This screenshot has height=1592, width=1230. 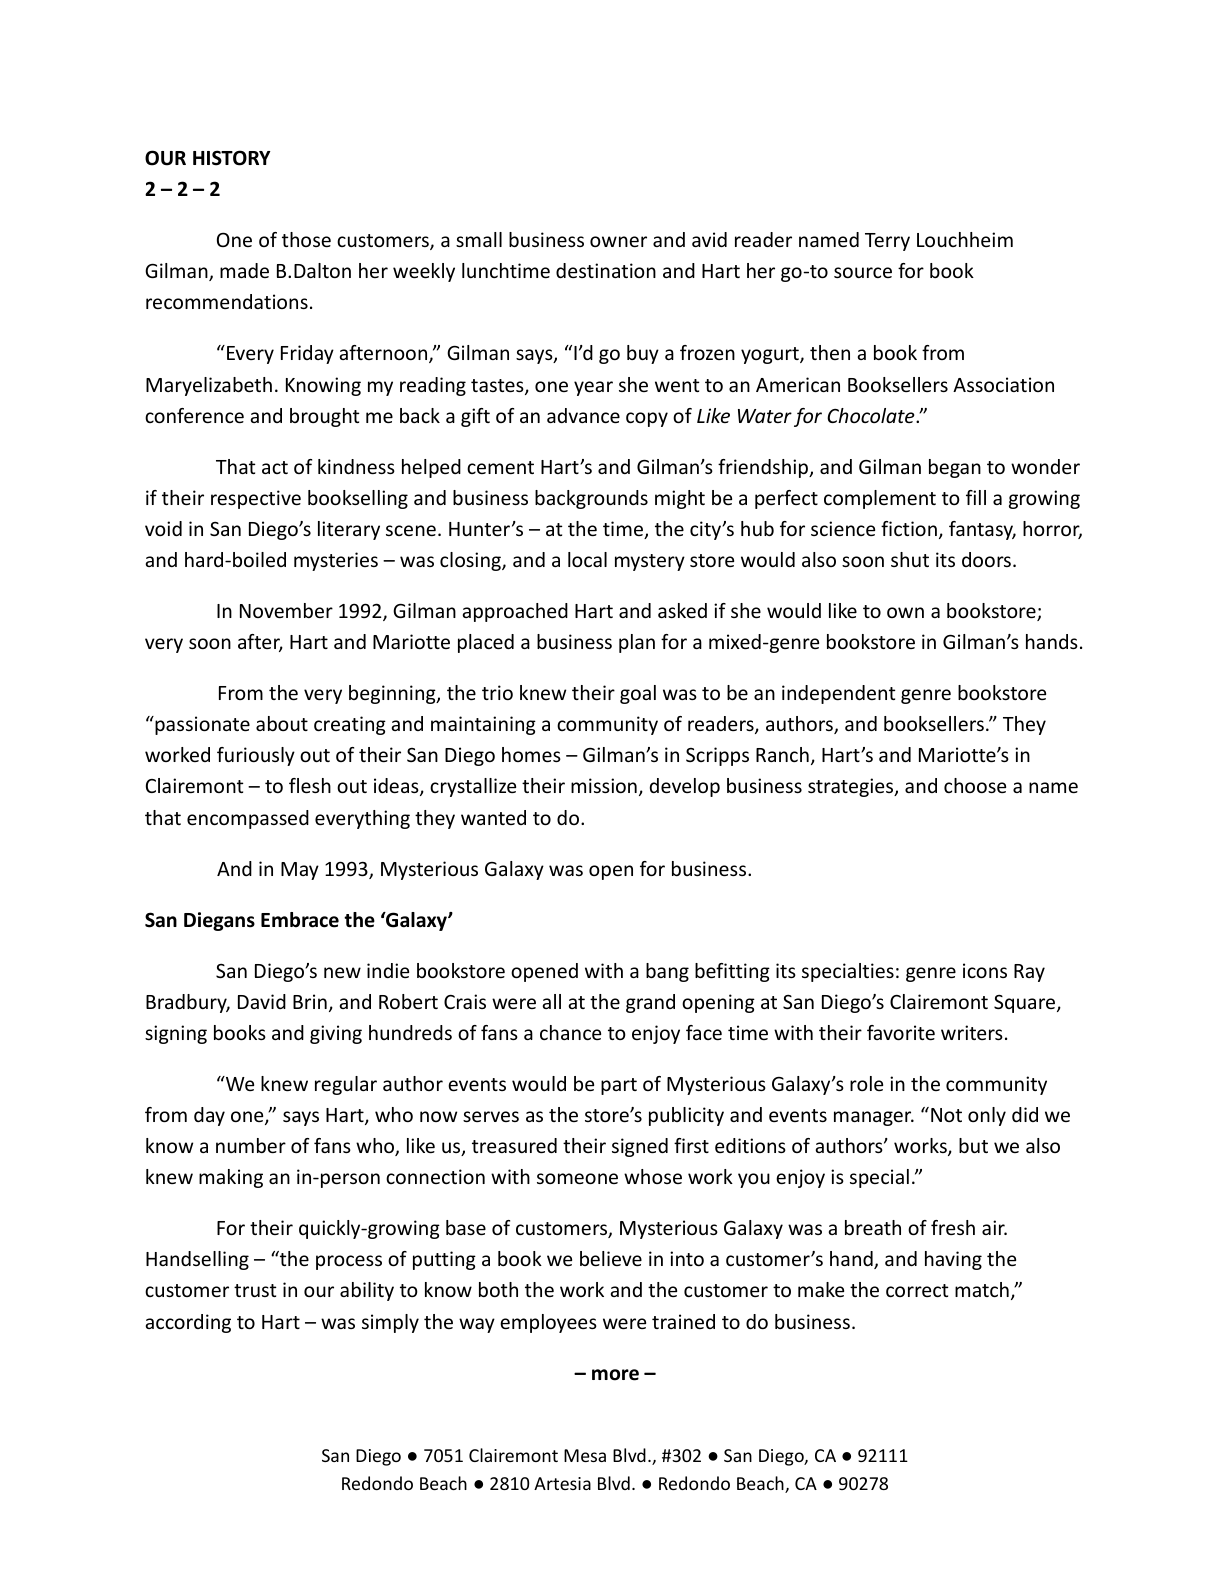 What do you see at coordinates (975, 785) in the screenshot?
I see `choose` at bounding box center [975, 785].
